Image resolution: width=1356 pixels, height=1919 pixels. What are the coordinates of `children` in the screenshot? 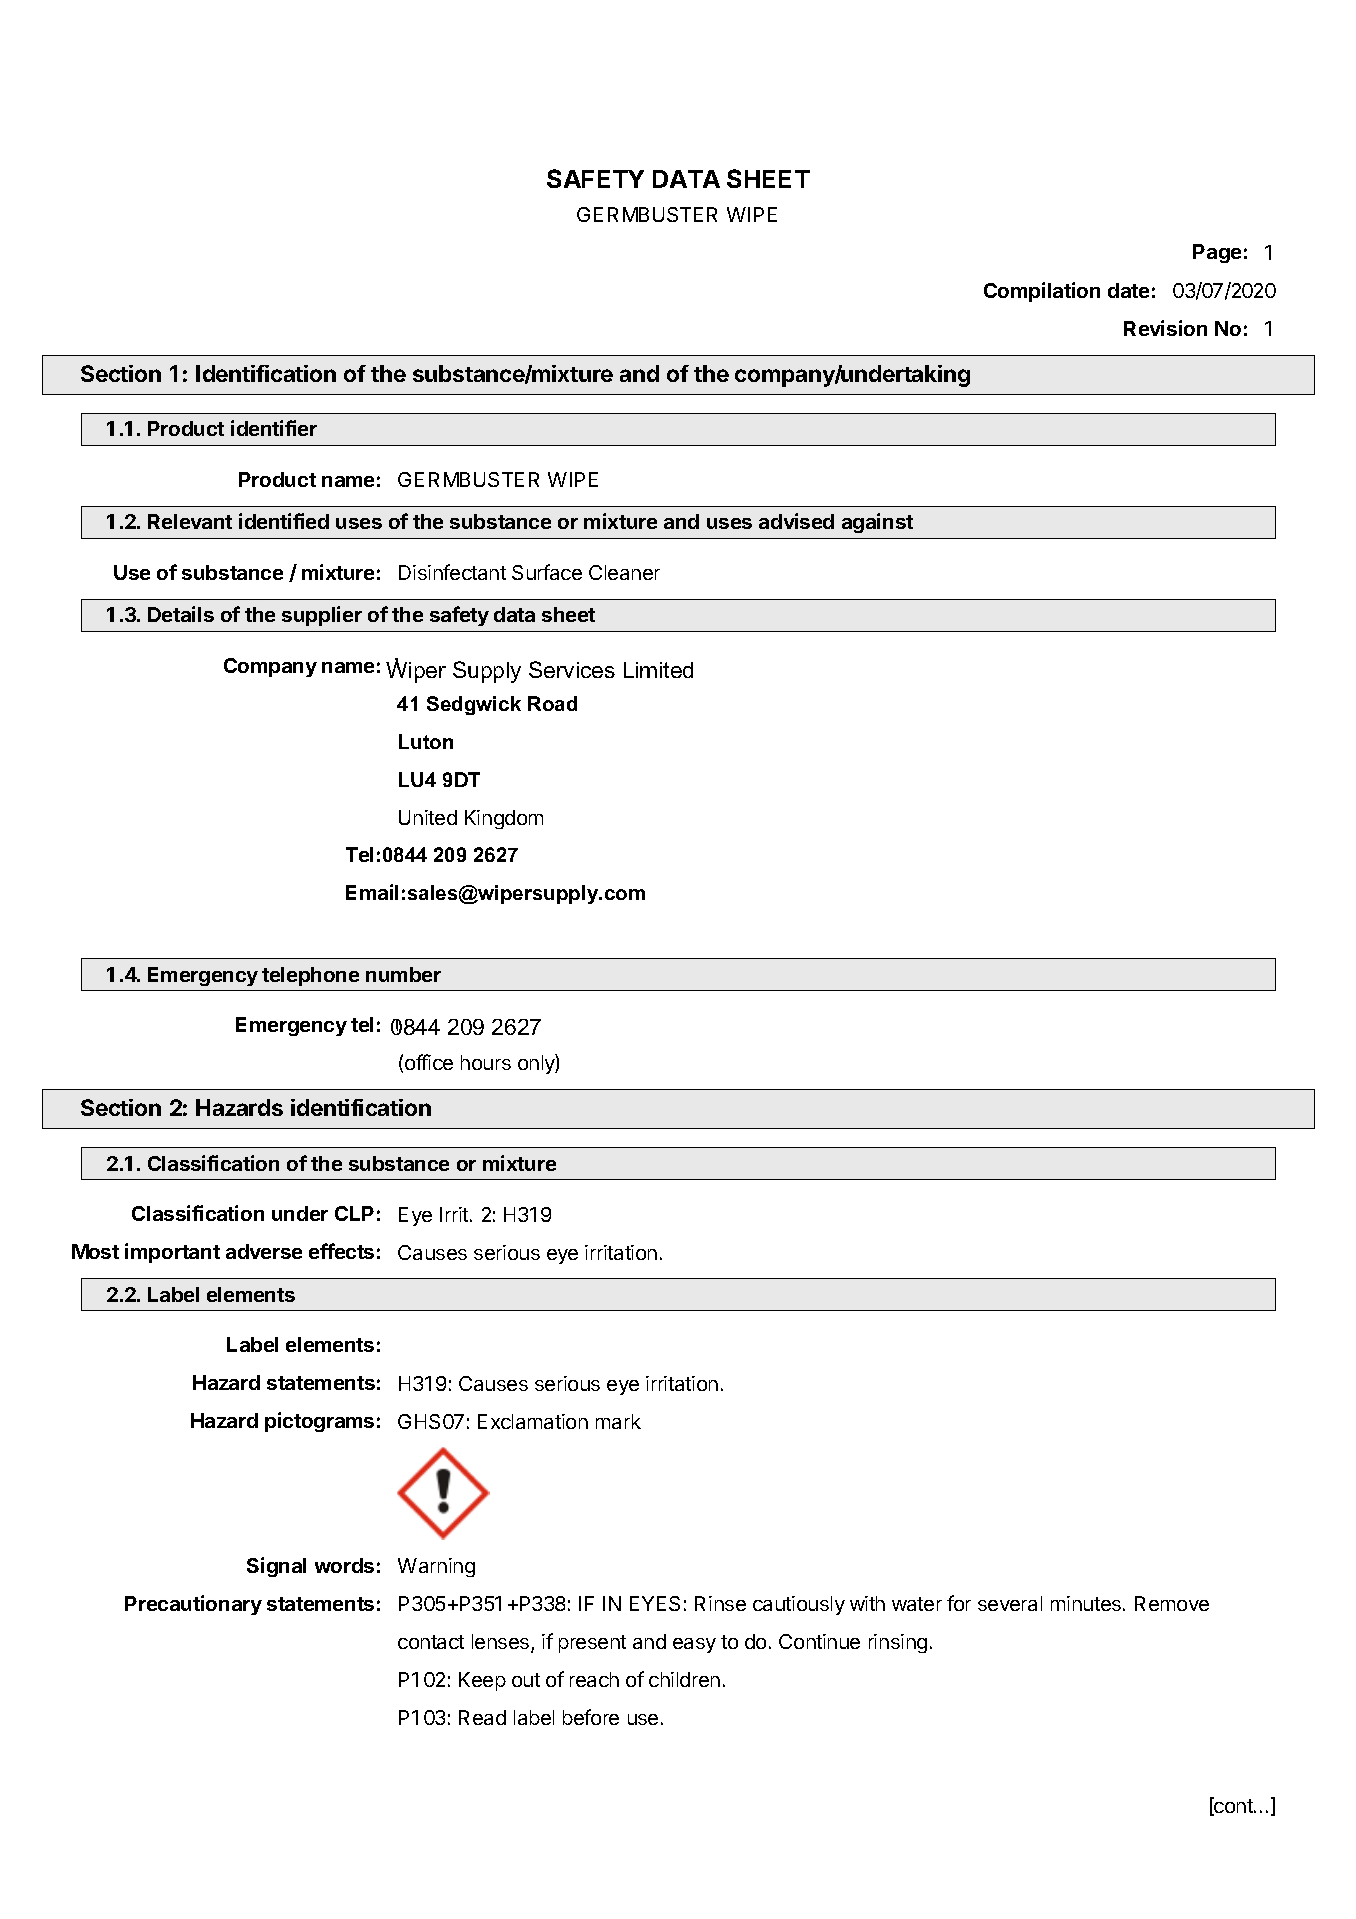 It's located at (684, 1679).
